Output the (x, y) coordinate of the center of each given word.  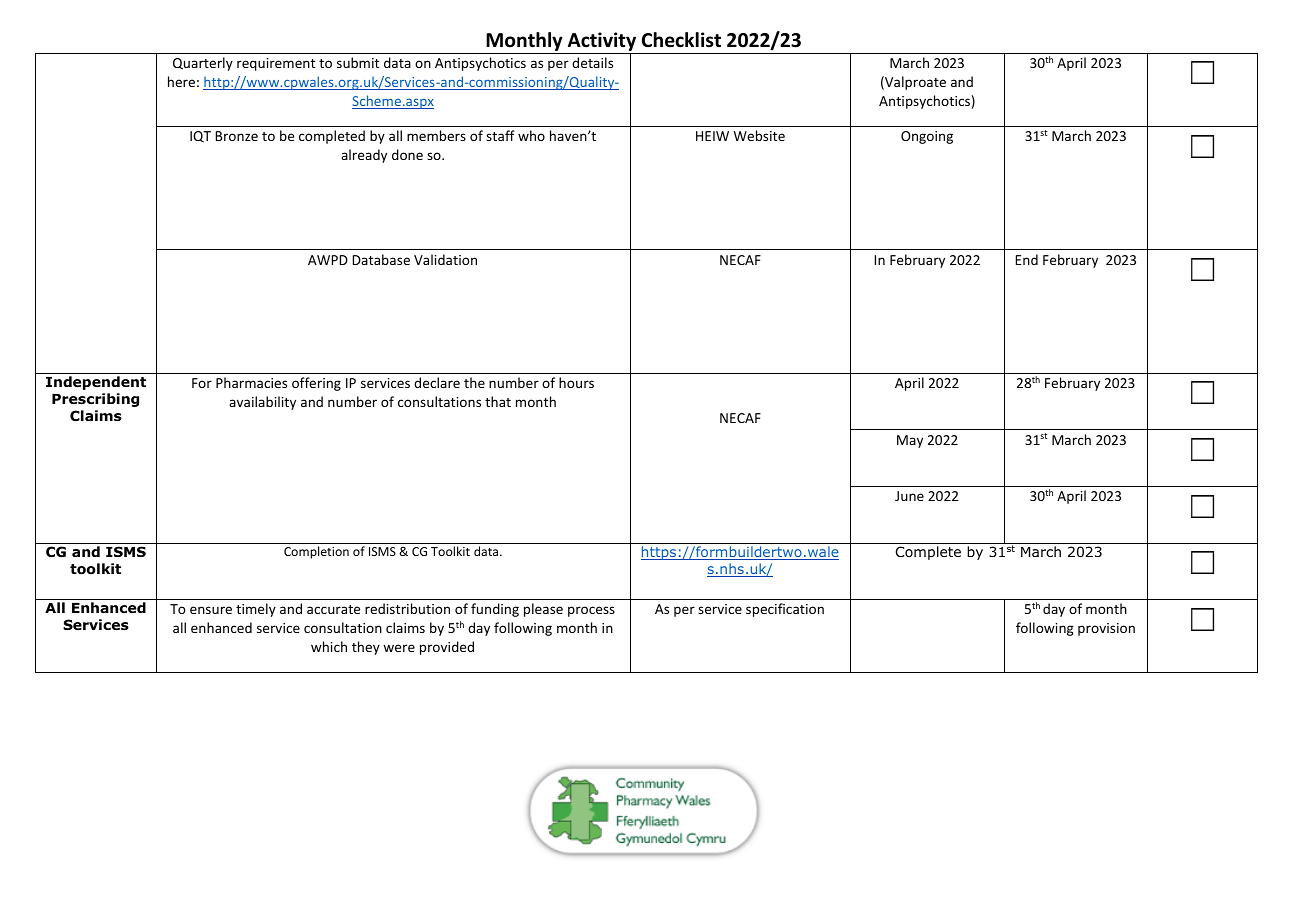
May (910, 441)
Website (759, 135)
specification (785, 610)
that (498, 401)
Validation (445, 259)
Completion (316, 552)
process (591, 611)
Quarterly (203, 64)
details (592, 62)
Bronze (237, 136)
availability (262, 403)
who (531, 135)
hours (576, 382)
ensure (211, 610)
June (909, 496)
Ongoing (927, 137)
